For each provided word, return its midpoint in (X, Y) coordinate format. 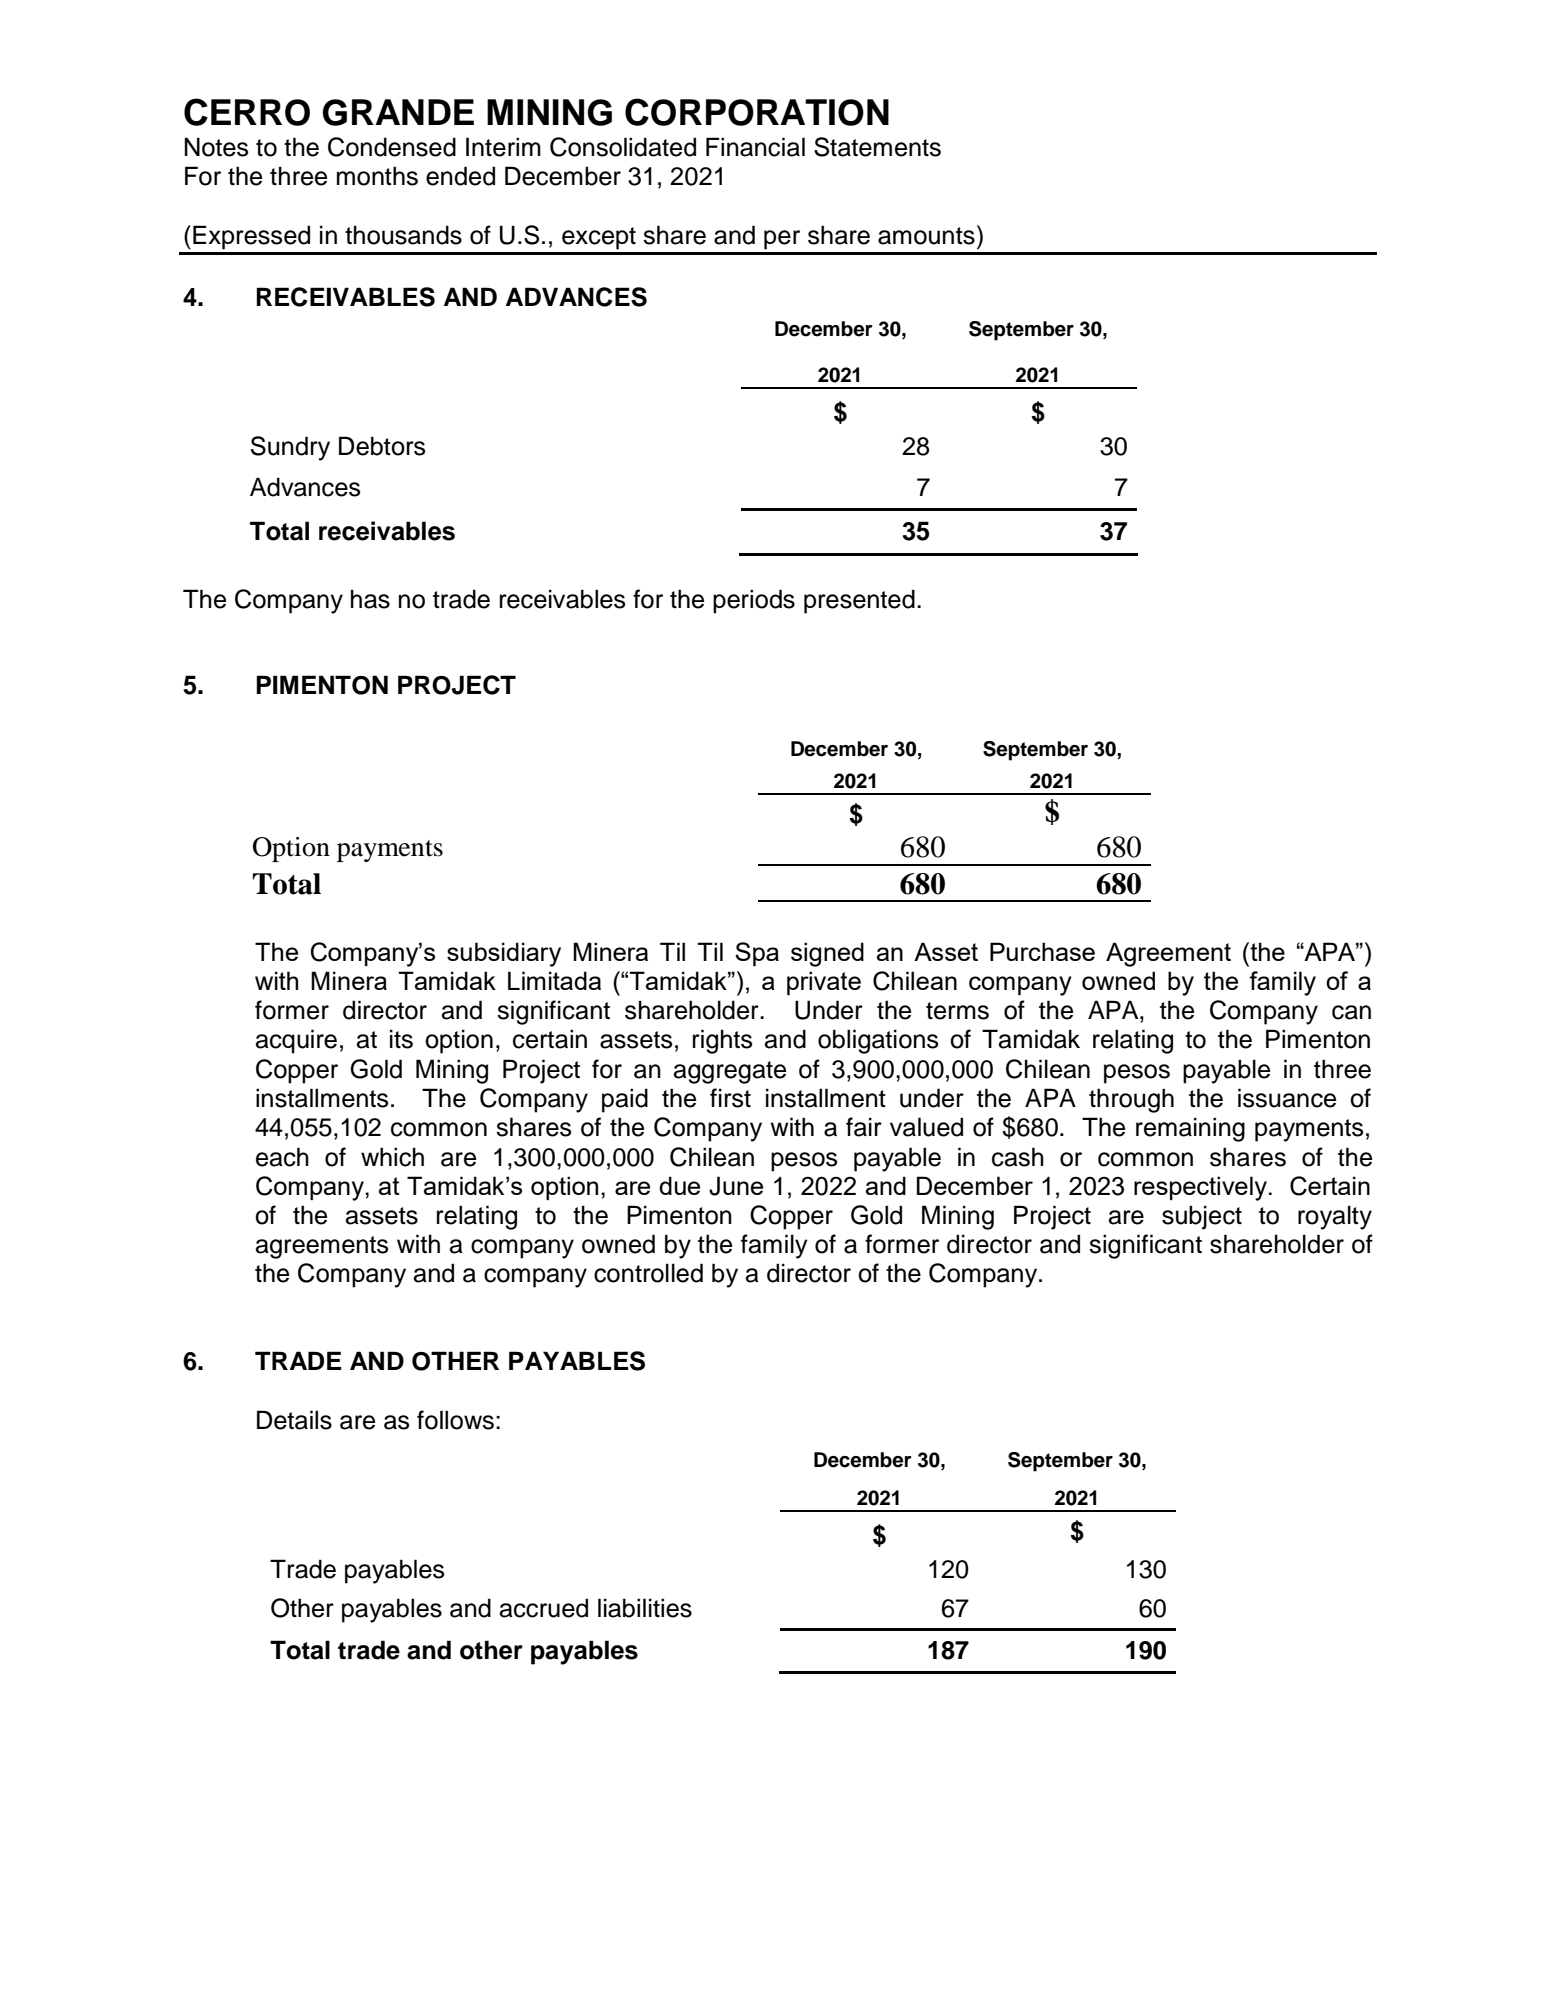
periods (754, 601)
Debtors (382, 446)
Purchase (1042, 951)
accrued (544, 1608)
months (377, 176)
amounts (926, 236)
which (392, 1157)
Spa (757, 954)
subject (1202, 1217)
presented (859, 601)
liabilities (645, 1608)
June (736, 1186)
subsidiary (504, 954)
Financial (755, 147)
